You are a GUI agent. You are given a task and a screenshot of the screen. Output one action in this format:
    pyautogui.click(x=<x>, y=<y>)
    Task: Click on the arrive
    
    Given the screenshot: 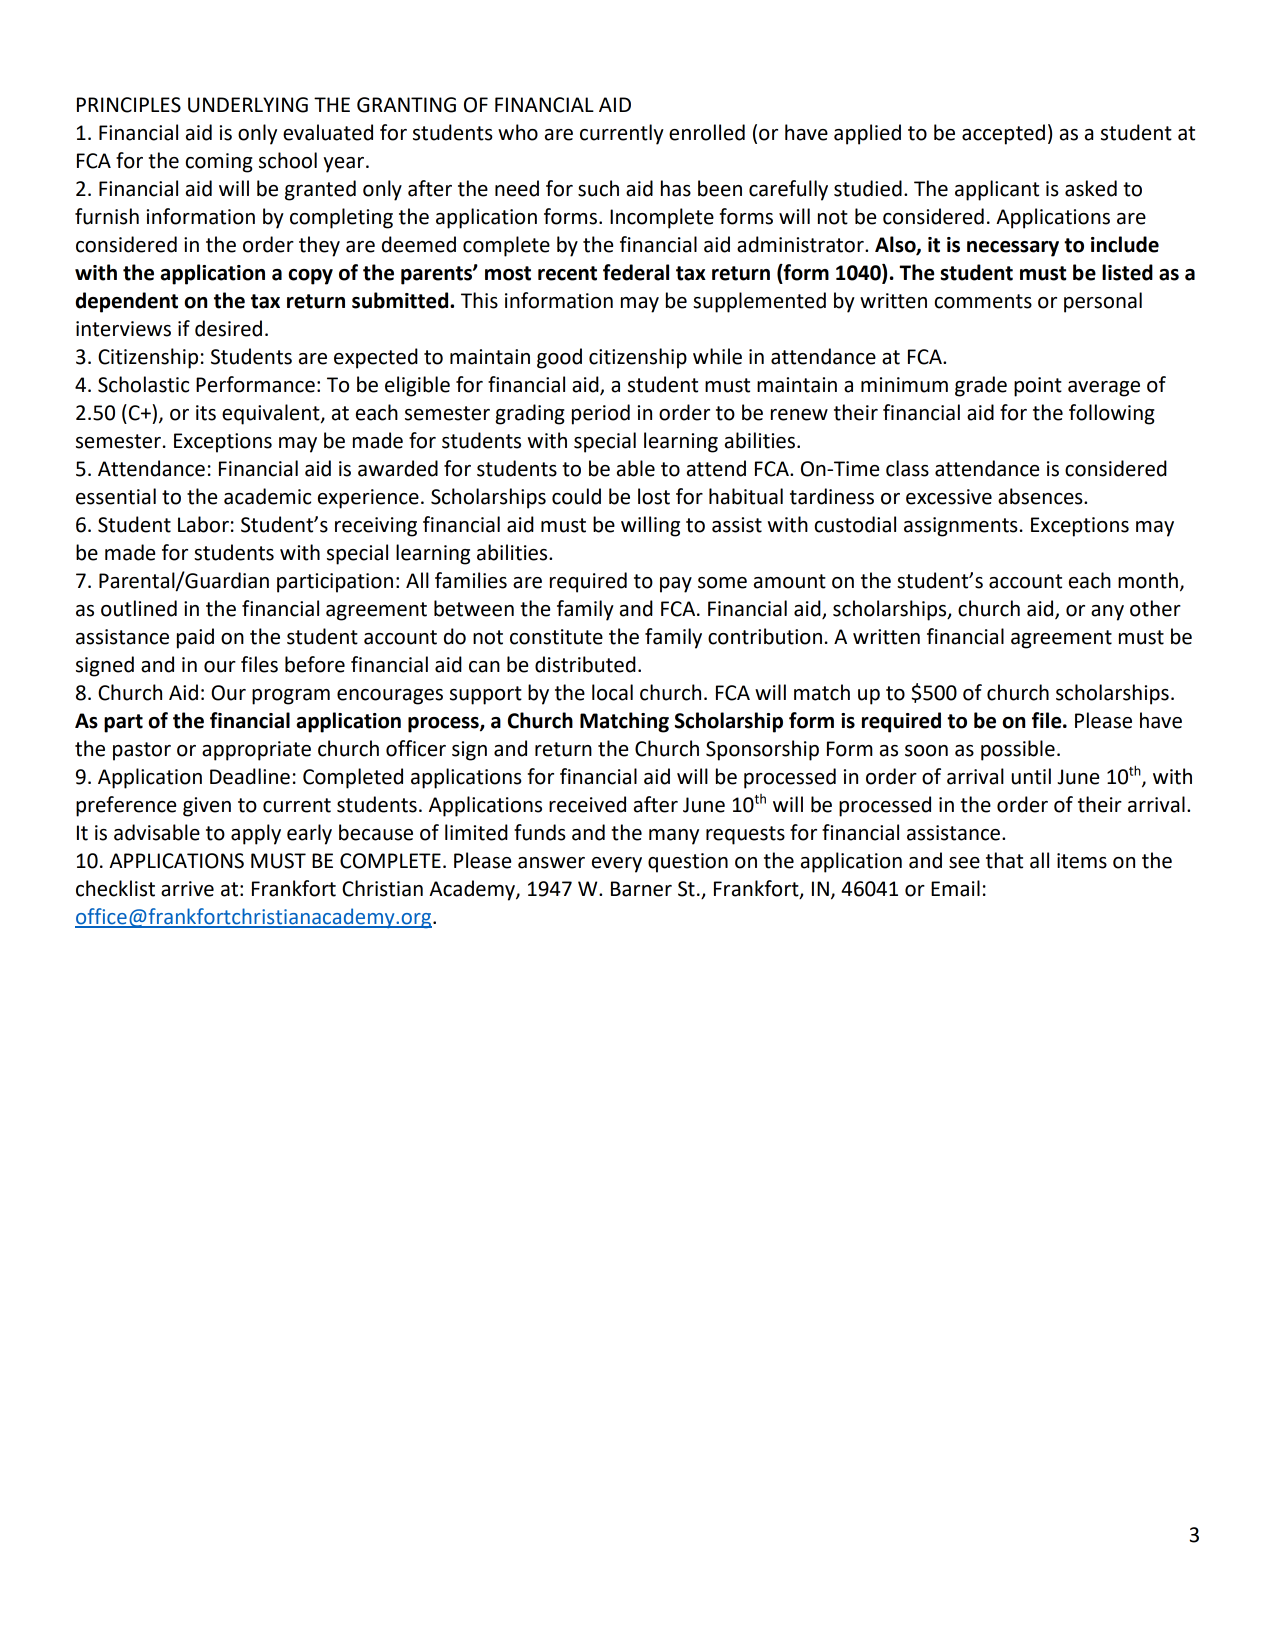 What is the action you would take?
    pyautogui.click(x=187, y=889)
